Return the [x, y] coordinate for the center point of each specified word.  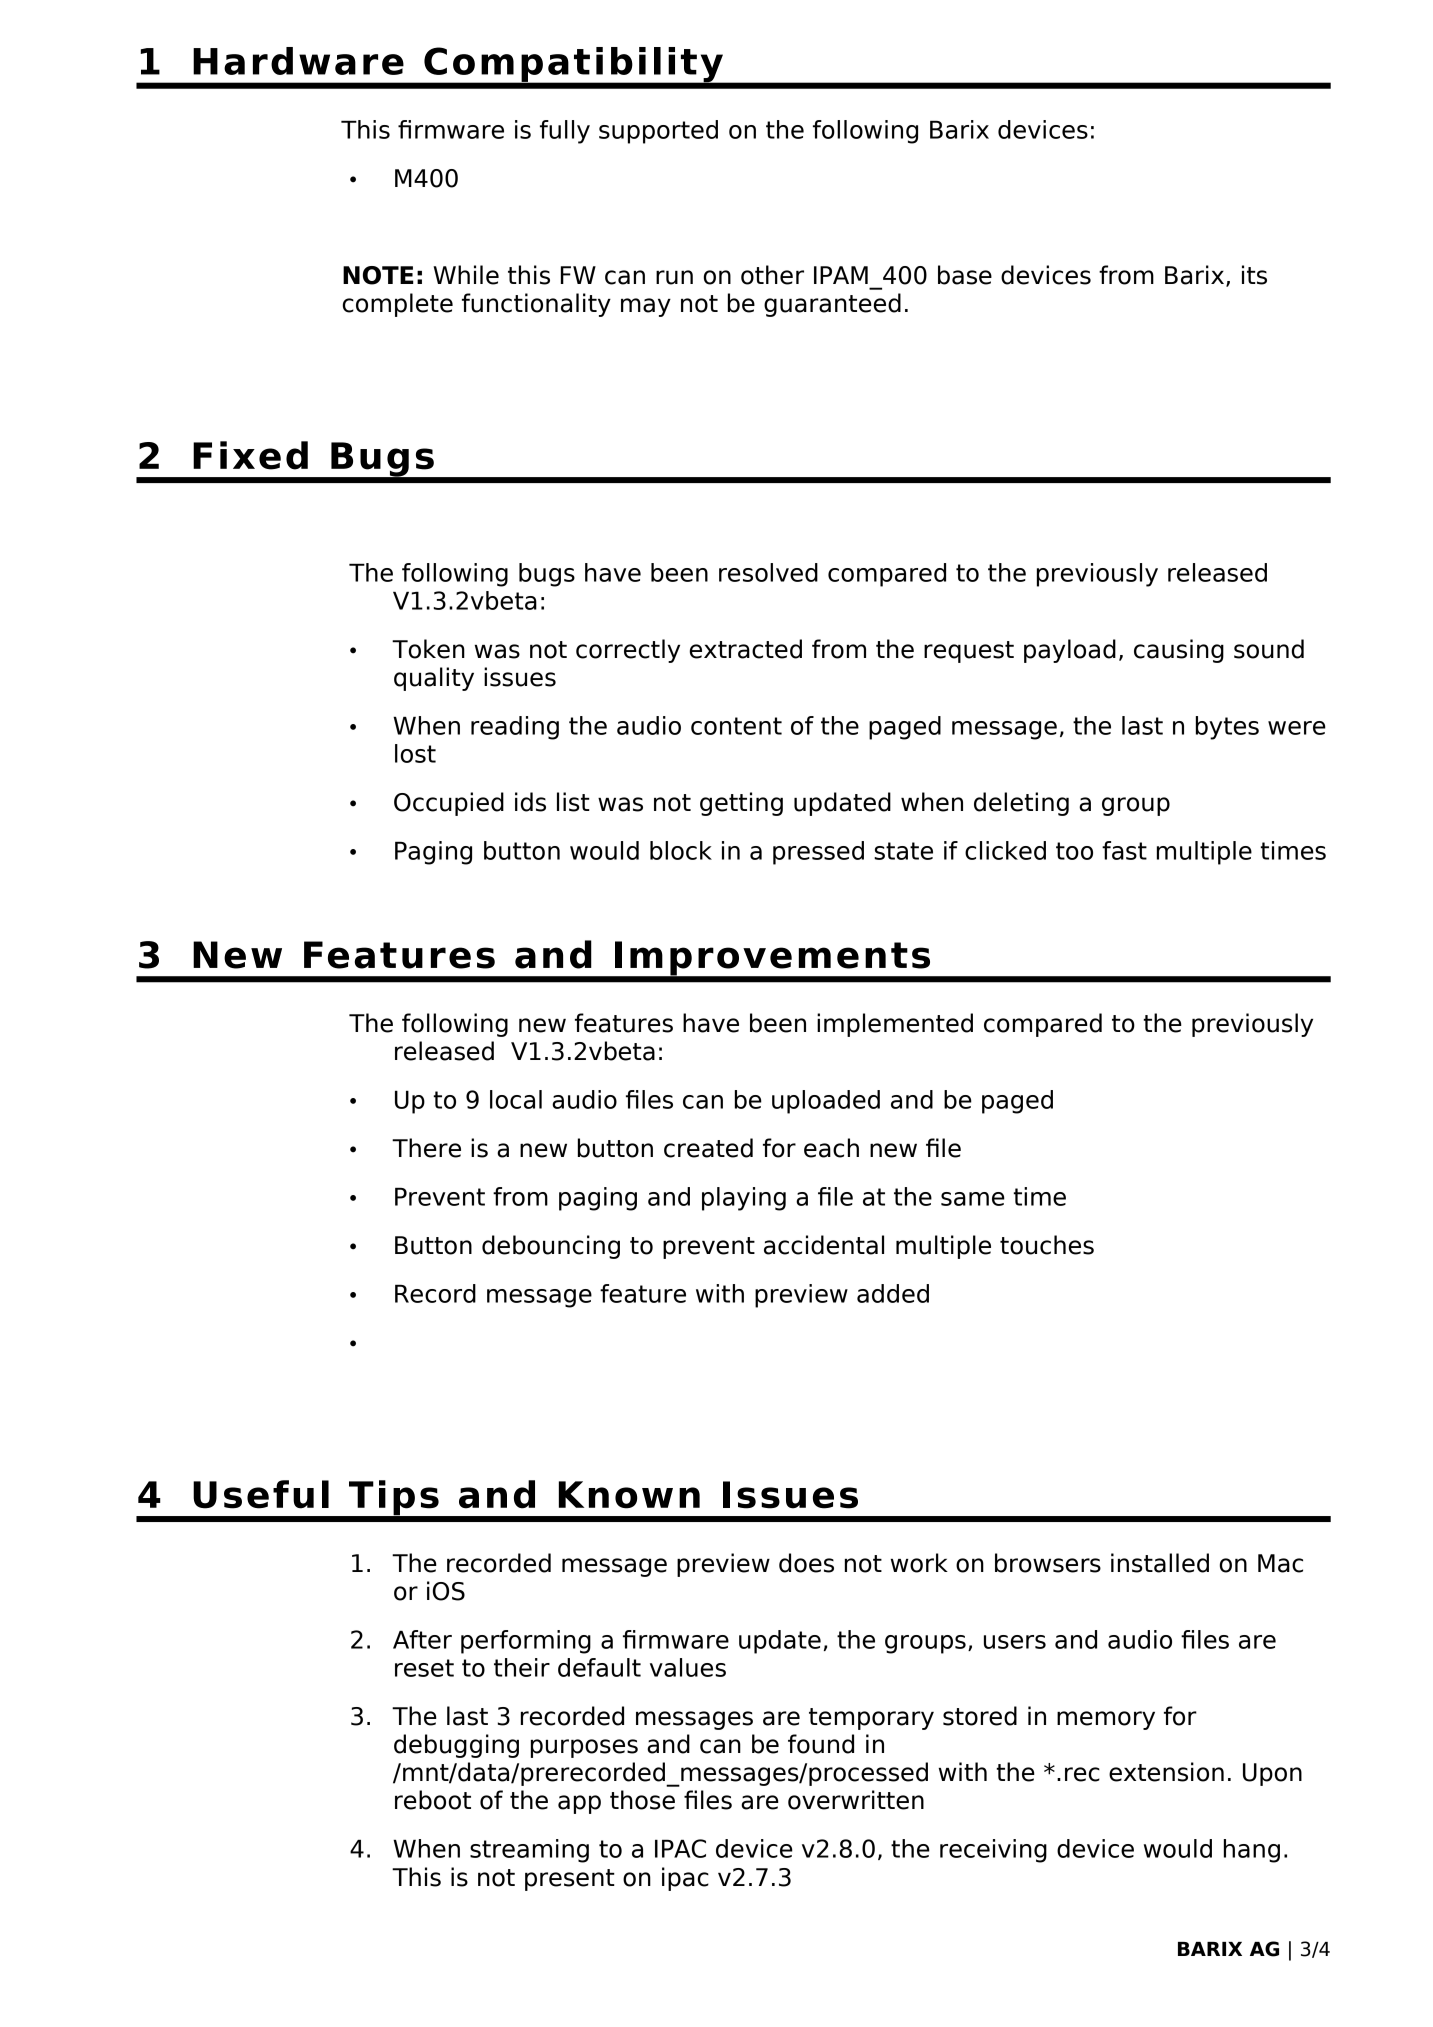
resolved [768, 572]
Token [428, 649]
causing [1179, 651]
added [893, 1293]
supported [658, 132]
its [1254, 275]
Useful [261, 1494]
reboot [433, 1800]
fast [1124, 850]
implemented [895, 1025]
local [516, 1099]
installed [1160, 1563]
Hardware [298, 61]
